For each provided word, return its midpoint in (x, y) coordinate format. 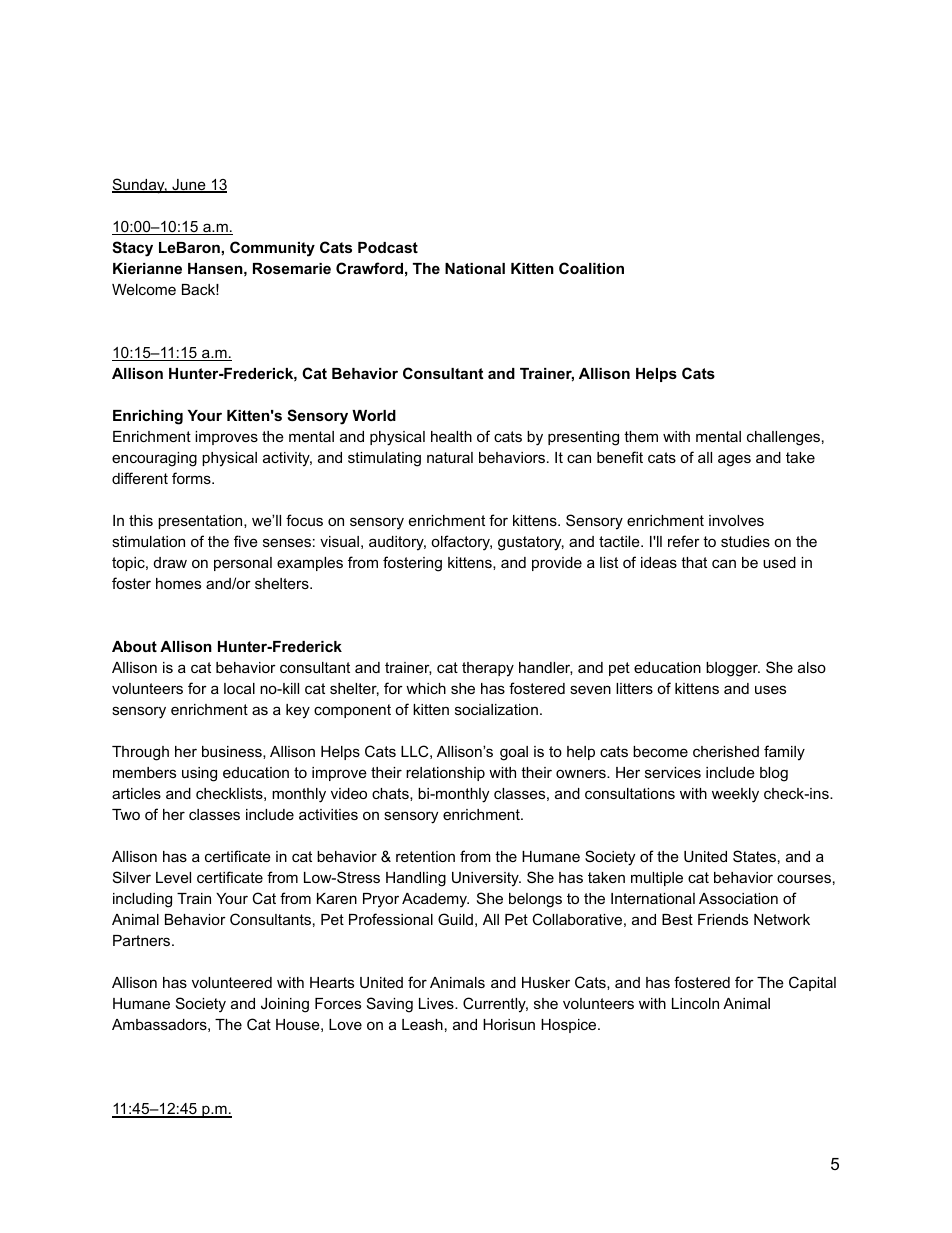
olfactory (461, 543)
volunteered (232, 982)
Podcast (388, 247)
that (694, 562)
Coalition (591, 268)
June (189, 186)
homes (178, 583)
